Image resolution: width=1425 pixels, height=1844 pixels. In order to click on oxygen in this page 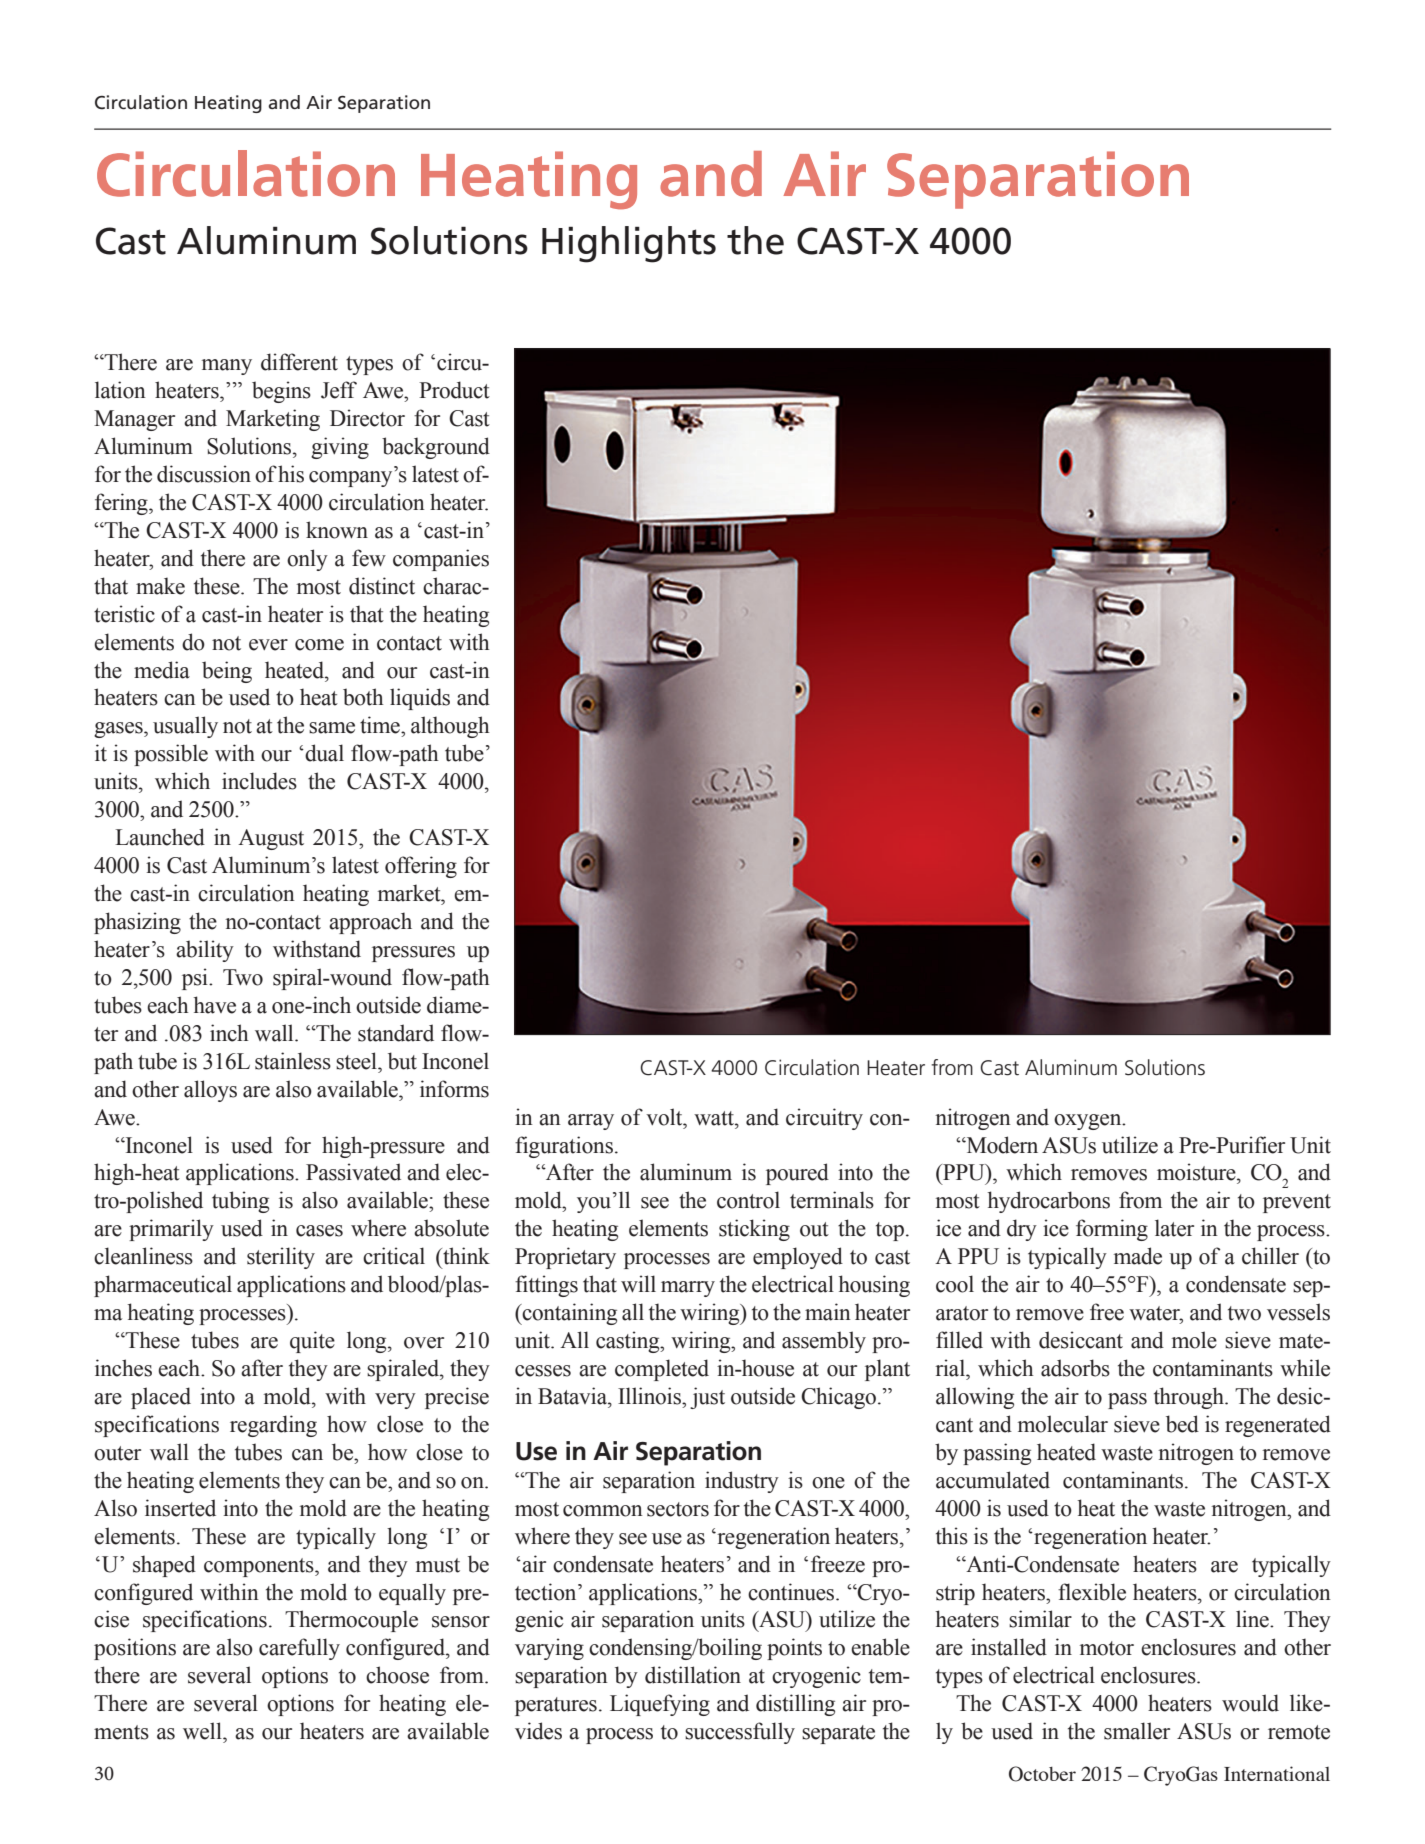, I will do `click(1089, 1122)`.
